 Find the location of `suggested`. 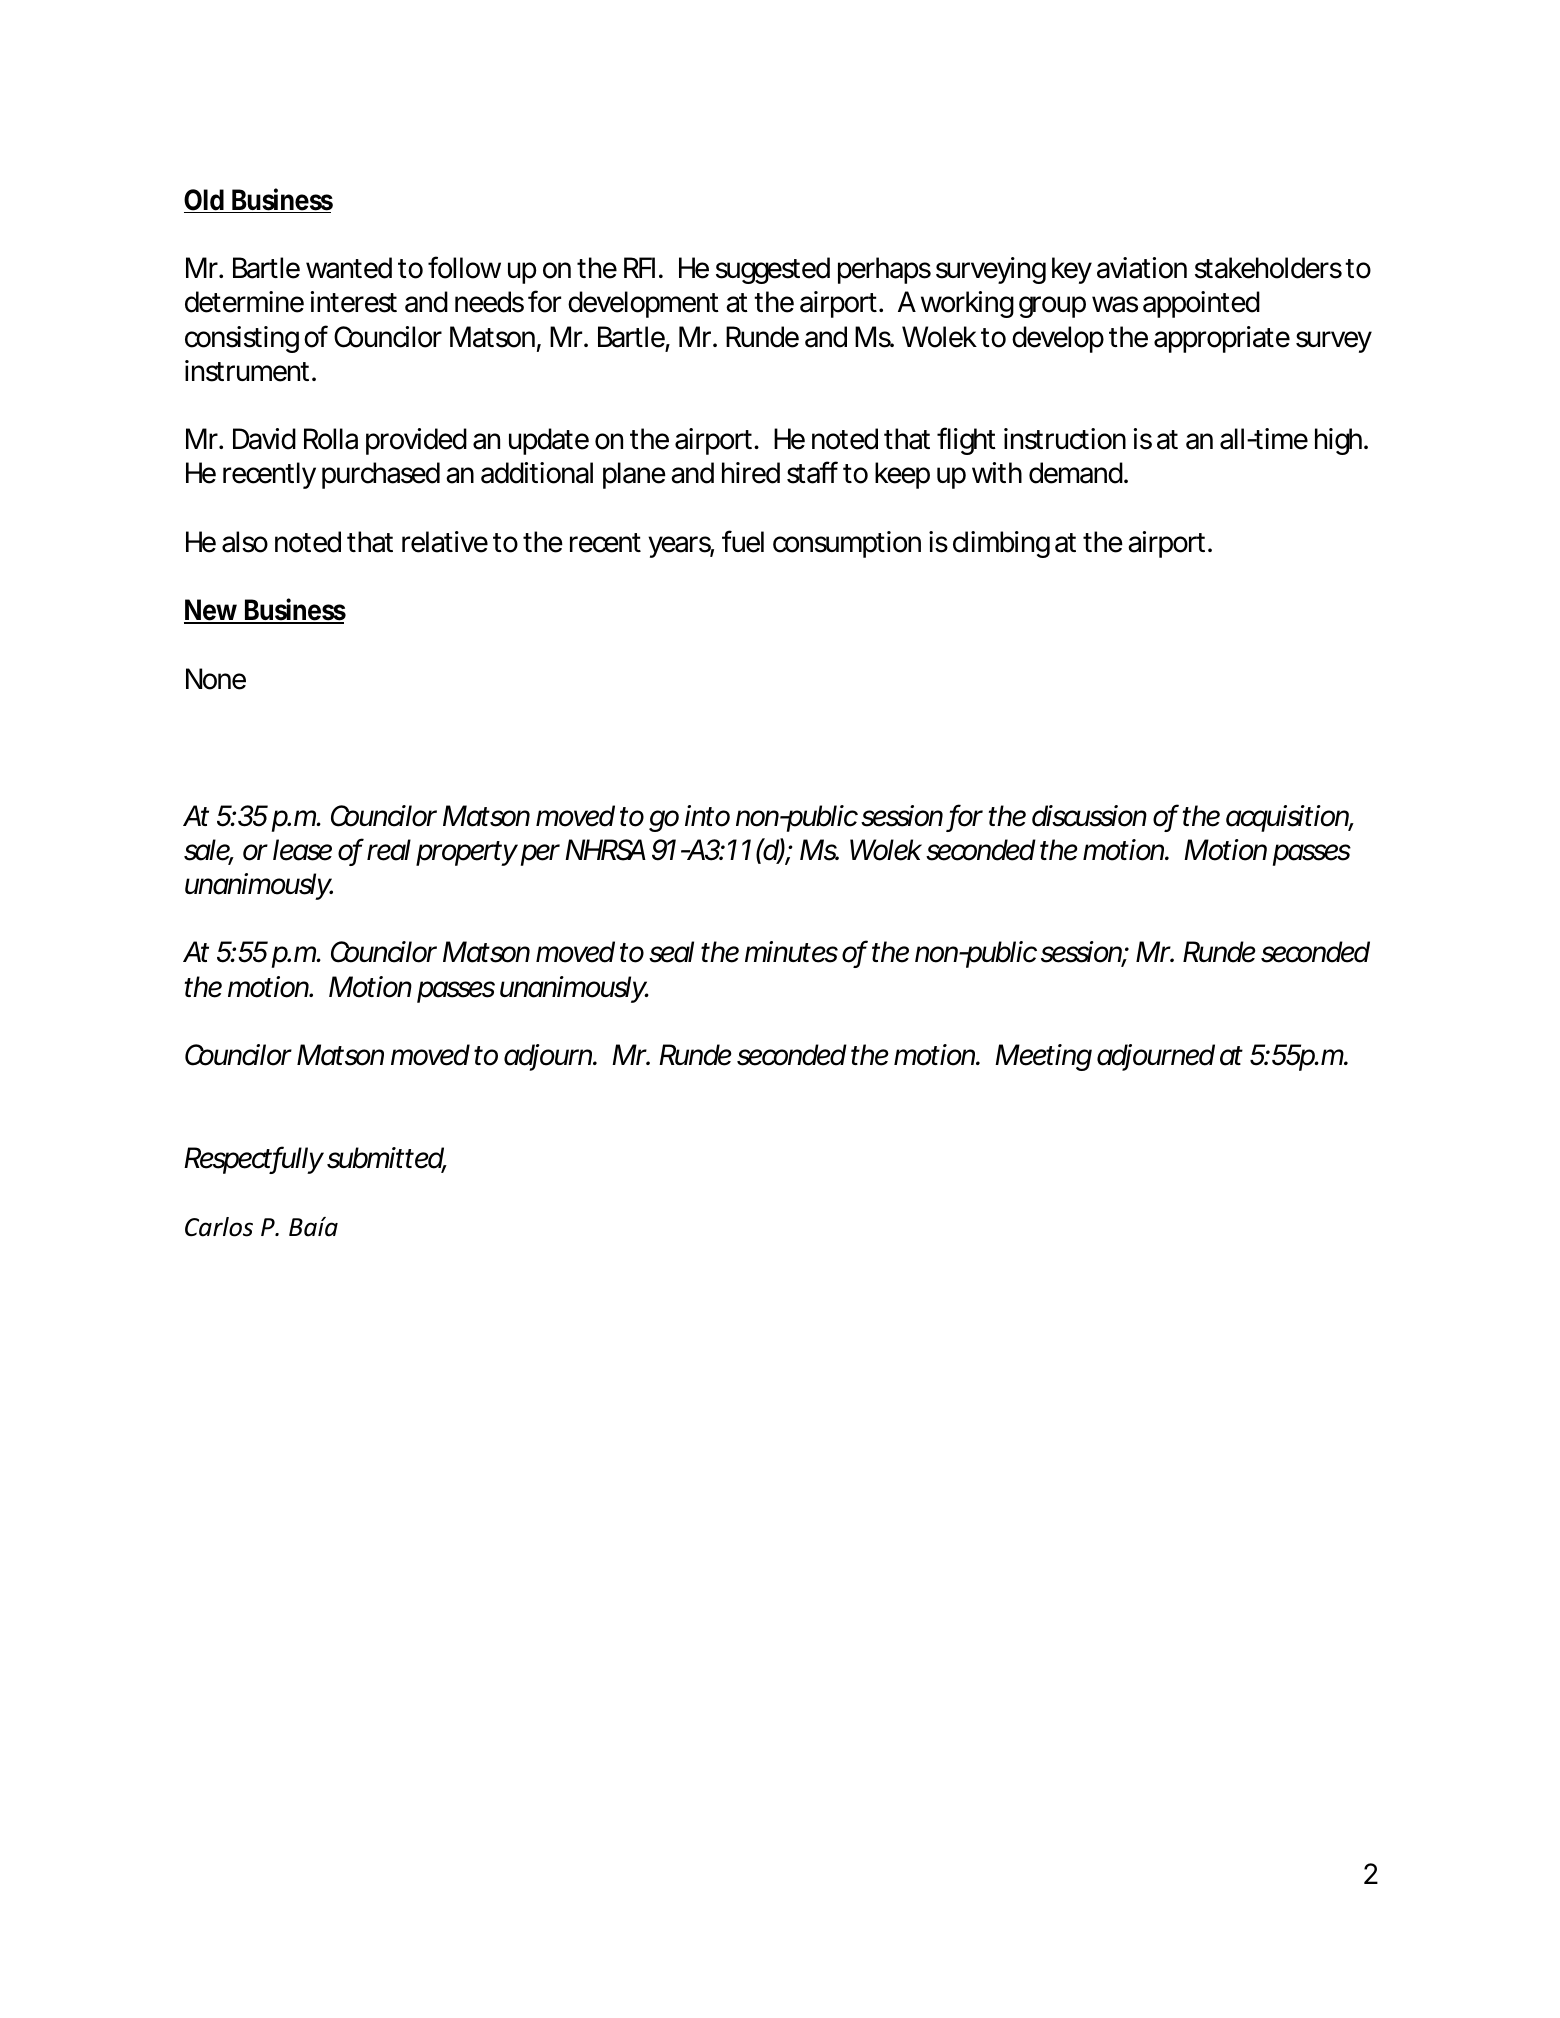

suggested is located at coordinates (773, 270).
